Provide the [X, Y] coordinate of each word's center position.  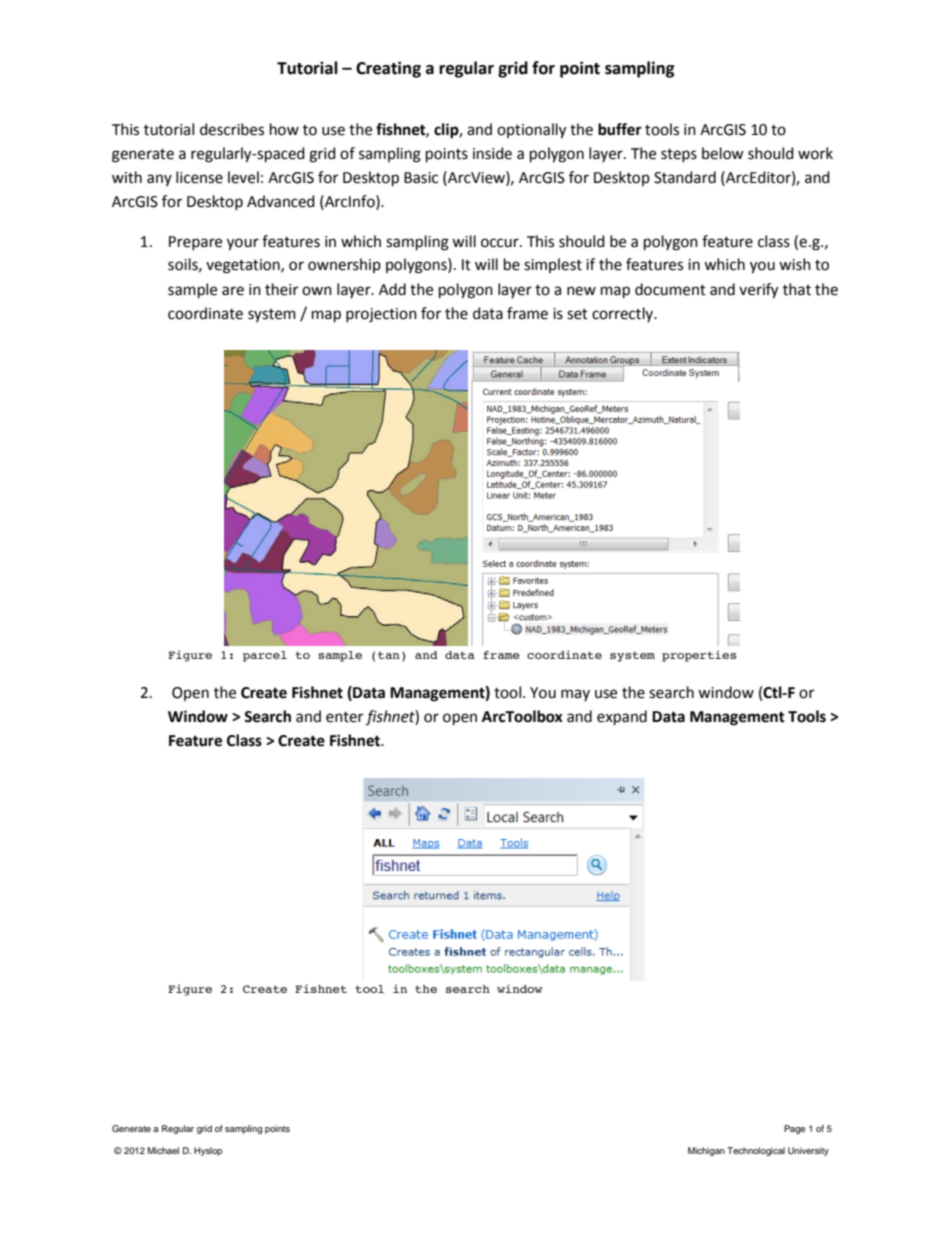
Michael [163, 1150]
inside [492, 153]
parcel [265, 656]
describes [232, 129]
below [723, 153]
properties [699, 656]
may [575, 695]
